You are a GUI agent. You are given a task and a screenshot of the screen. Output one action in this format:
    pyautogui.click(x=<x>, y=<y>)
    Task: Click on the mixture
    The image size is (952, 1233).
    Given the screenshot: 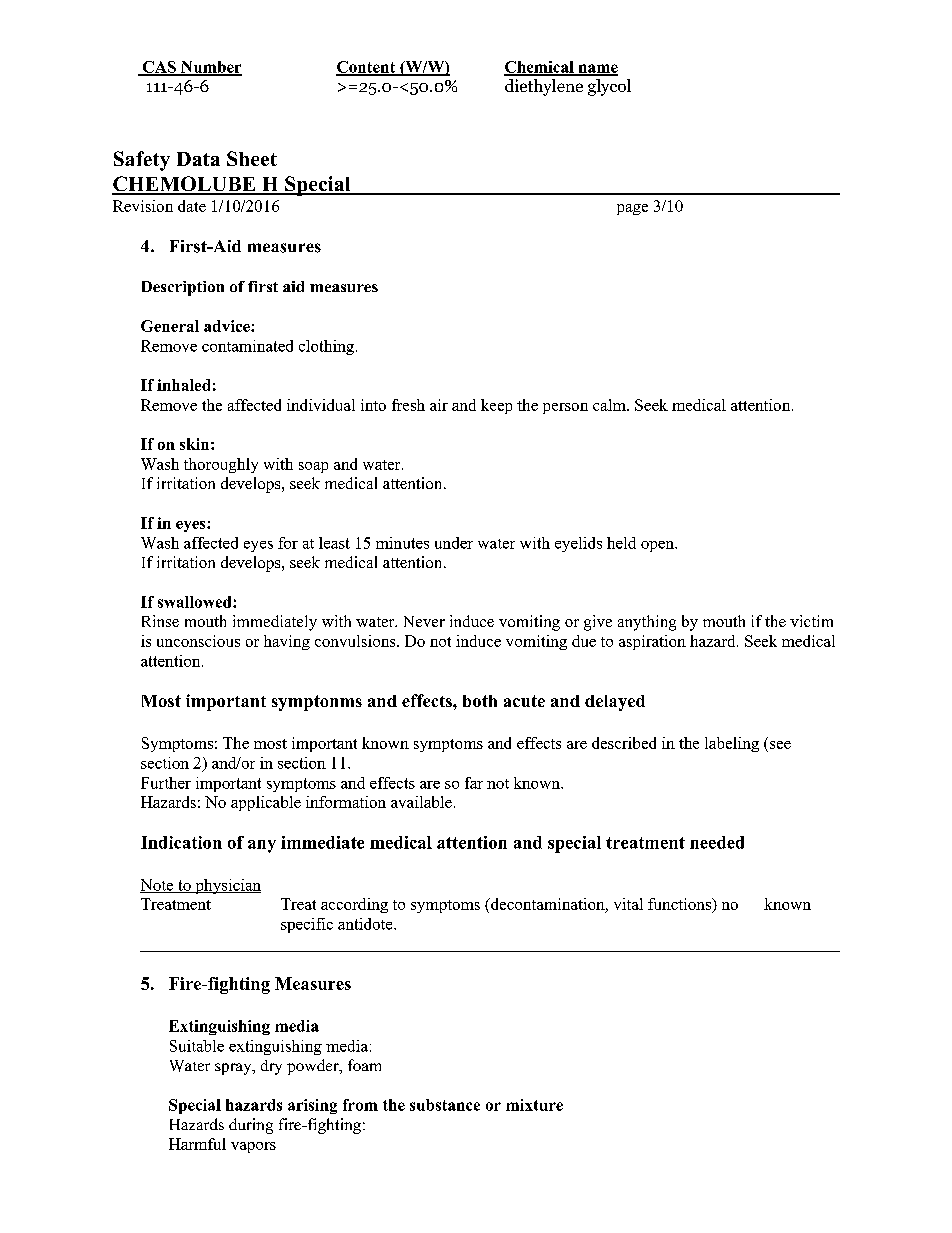 What is the action you would take?
    pyautogui.click(x=534, y=1105)
